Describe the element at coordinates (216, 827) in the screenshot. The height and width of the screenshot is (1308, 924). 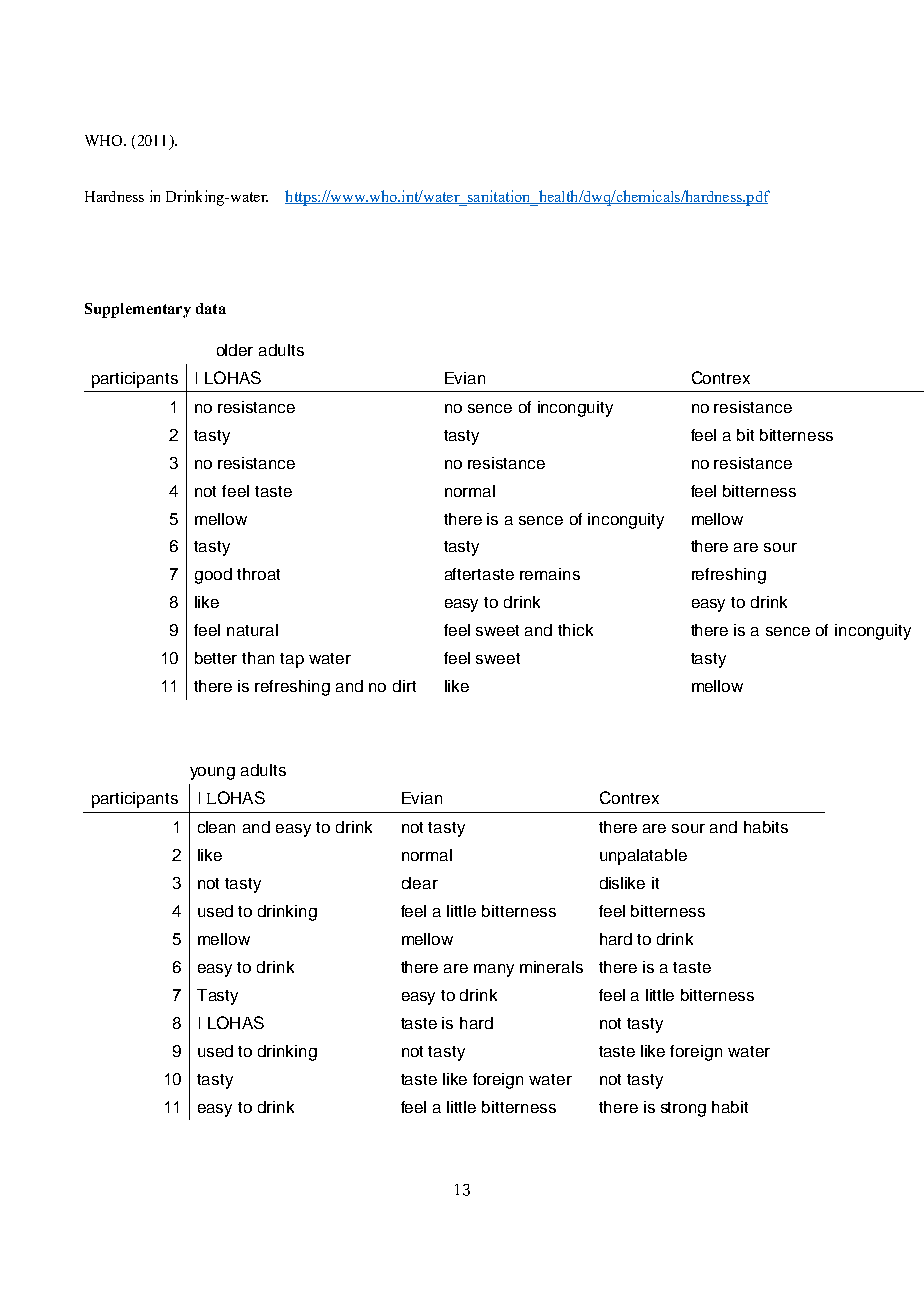
I see `clean` at that location.
